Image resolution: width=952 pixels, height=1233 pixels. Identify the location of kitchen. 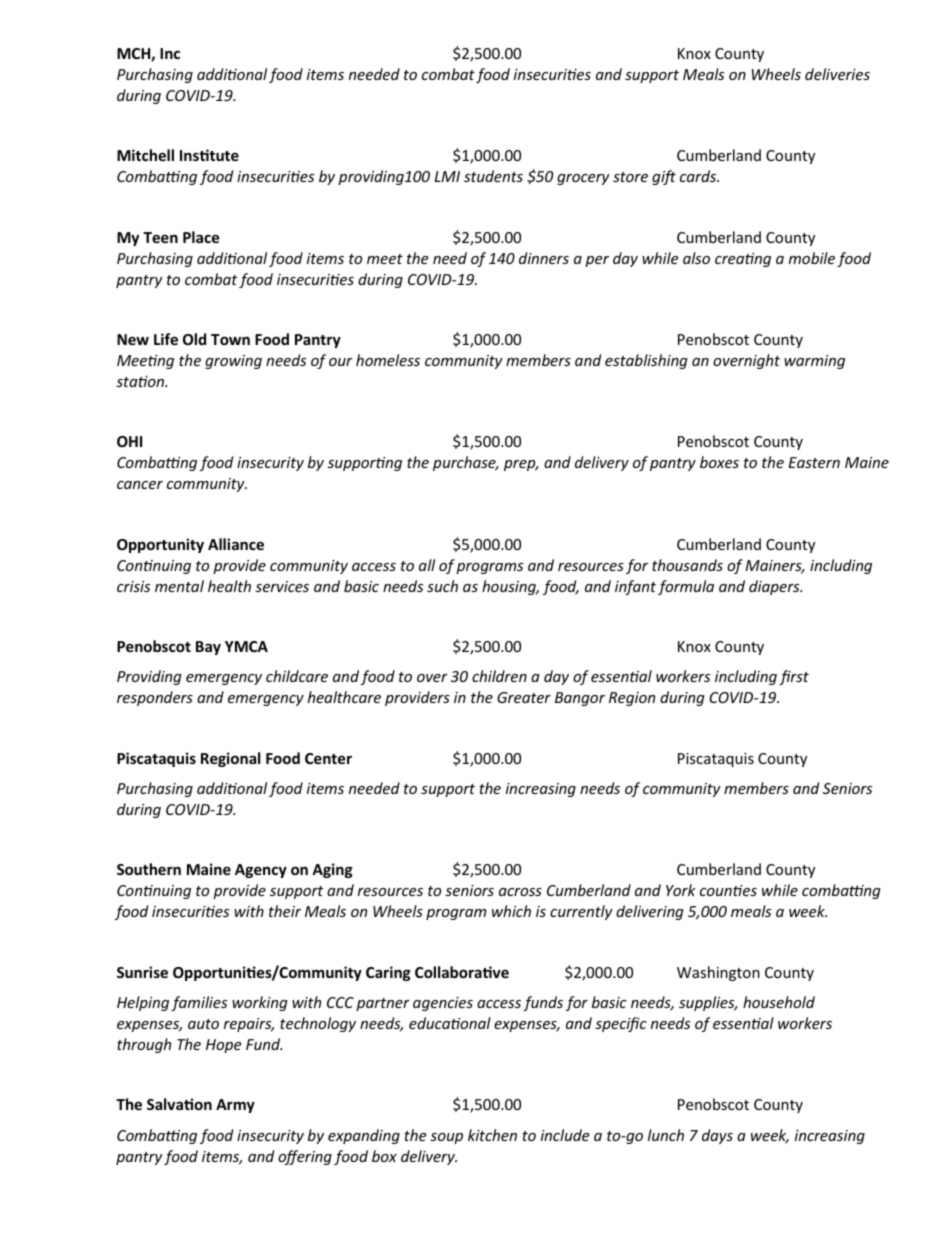
(492, 1135).
